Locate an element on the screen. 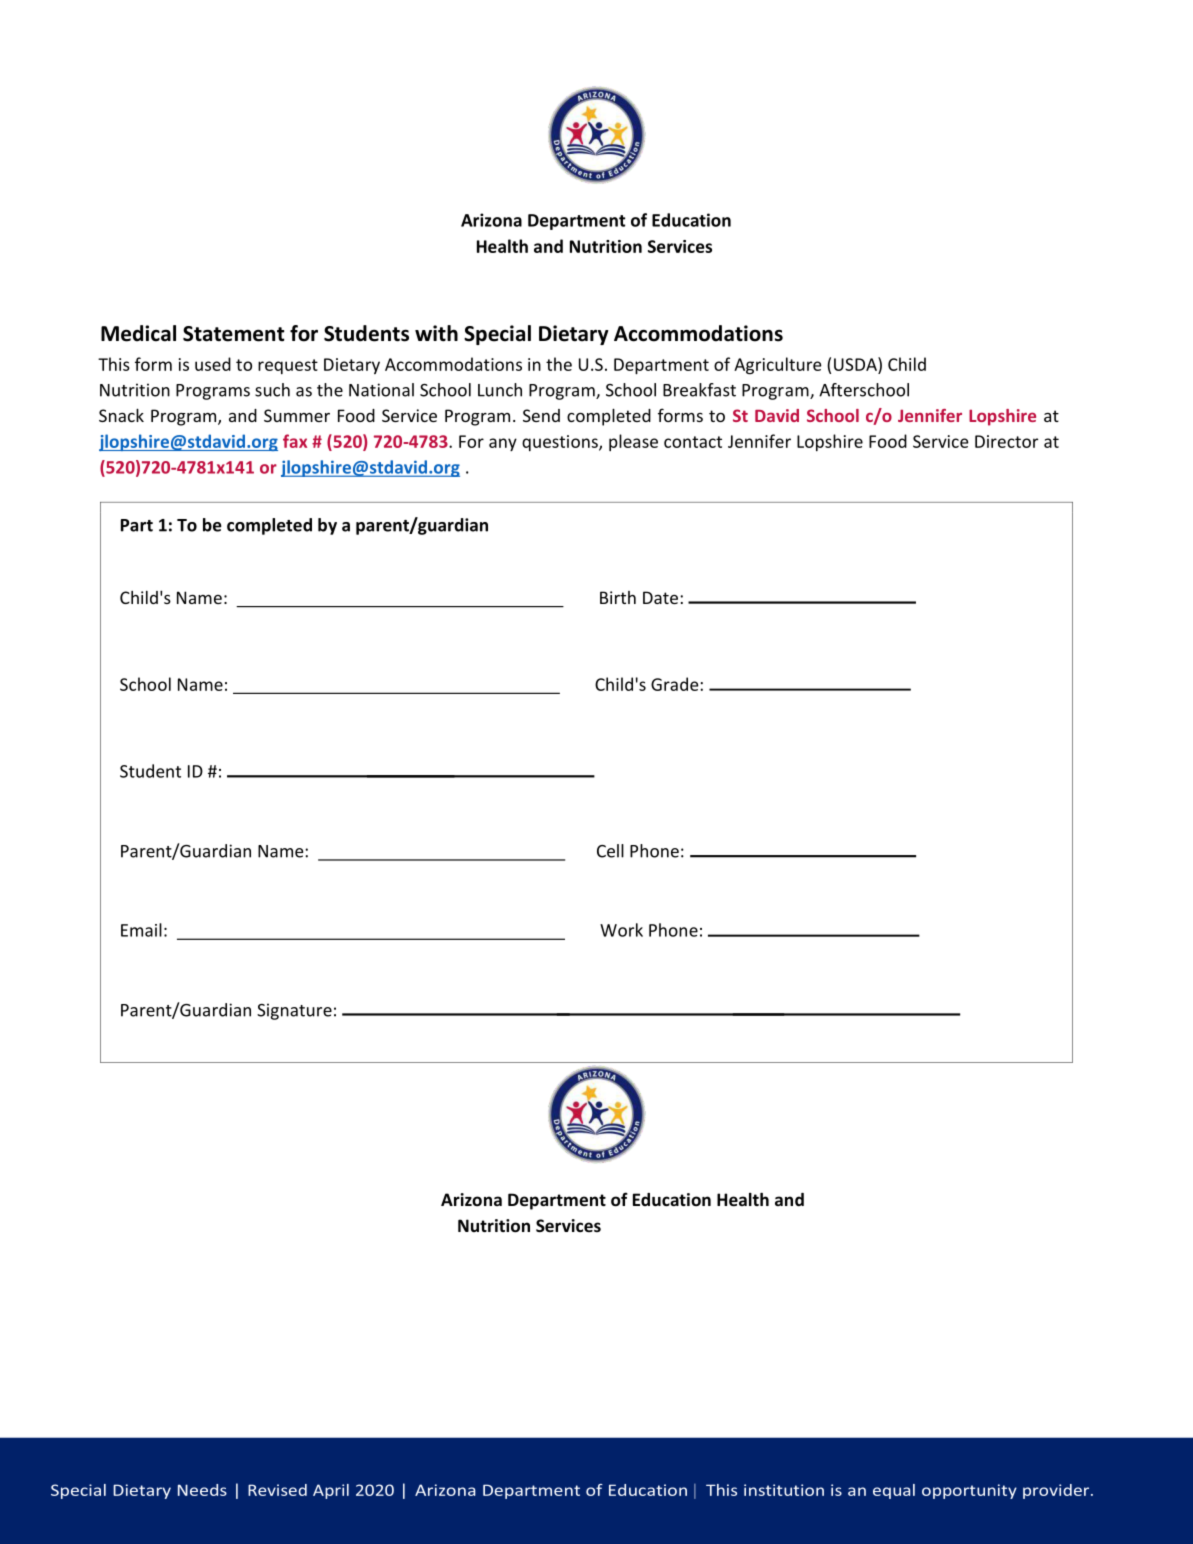  used is located at coordinates (213, 364).
